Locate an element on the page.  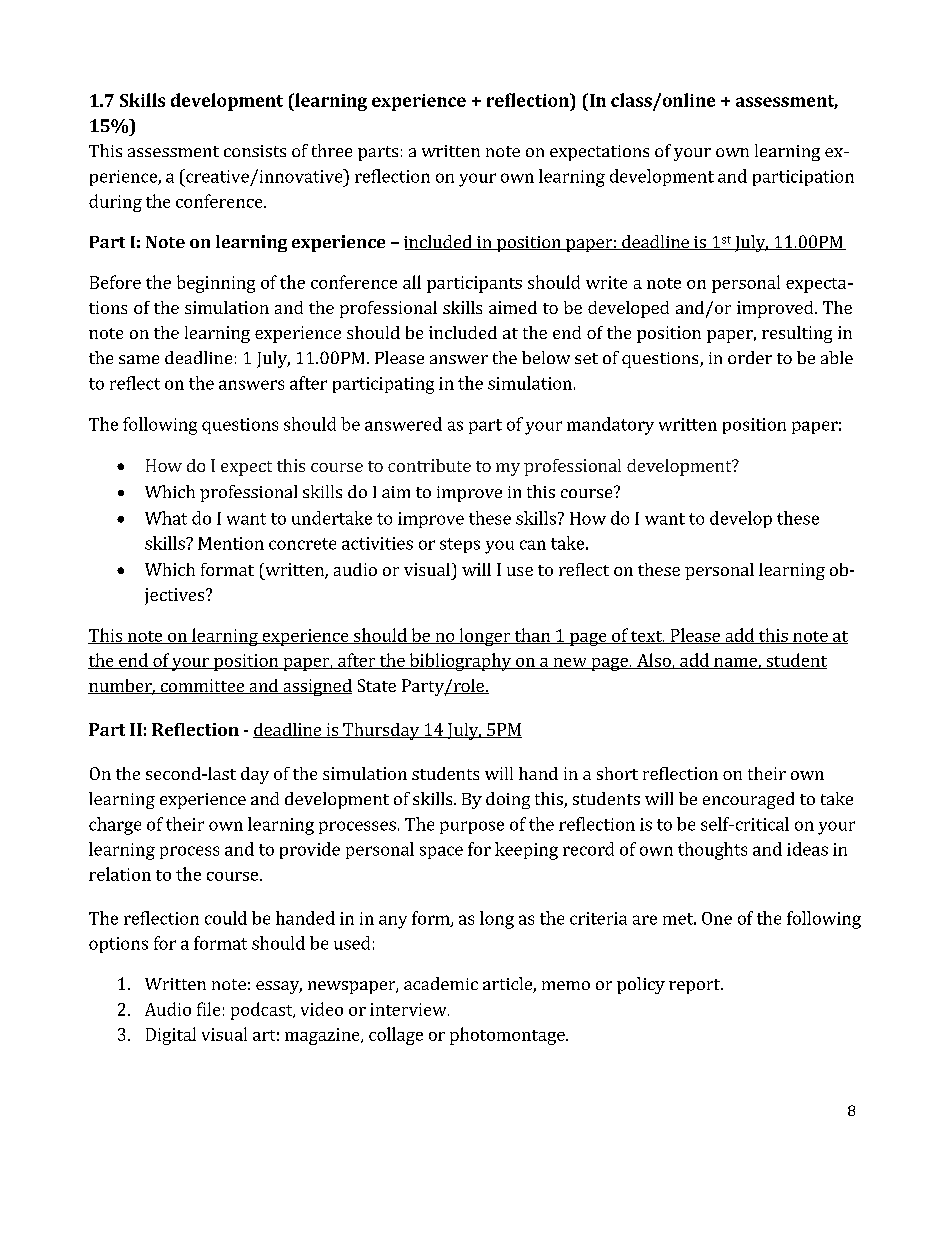
charge is located at coordinates (115, 826).
